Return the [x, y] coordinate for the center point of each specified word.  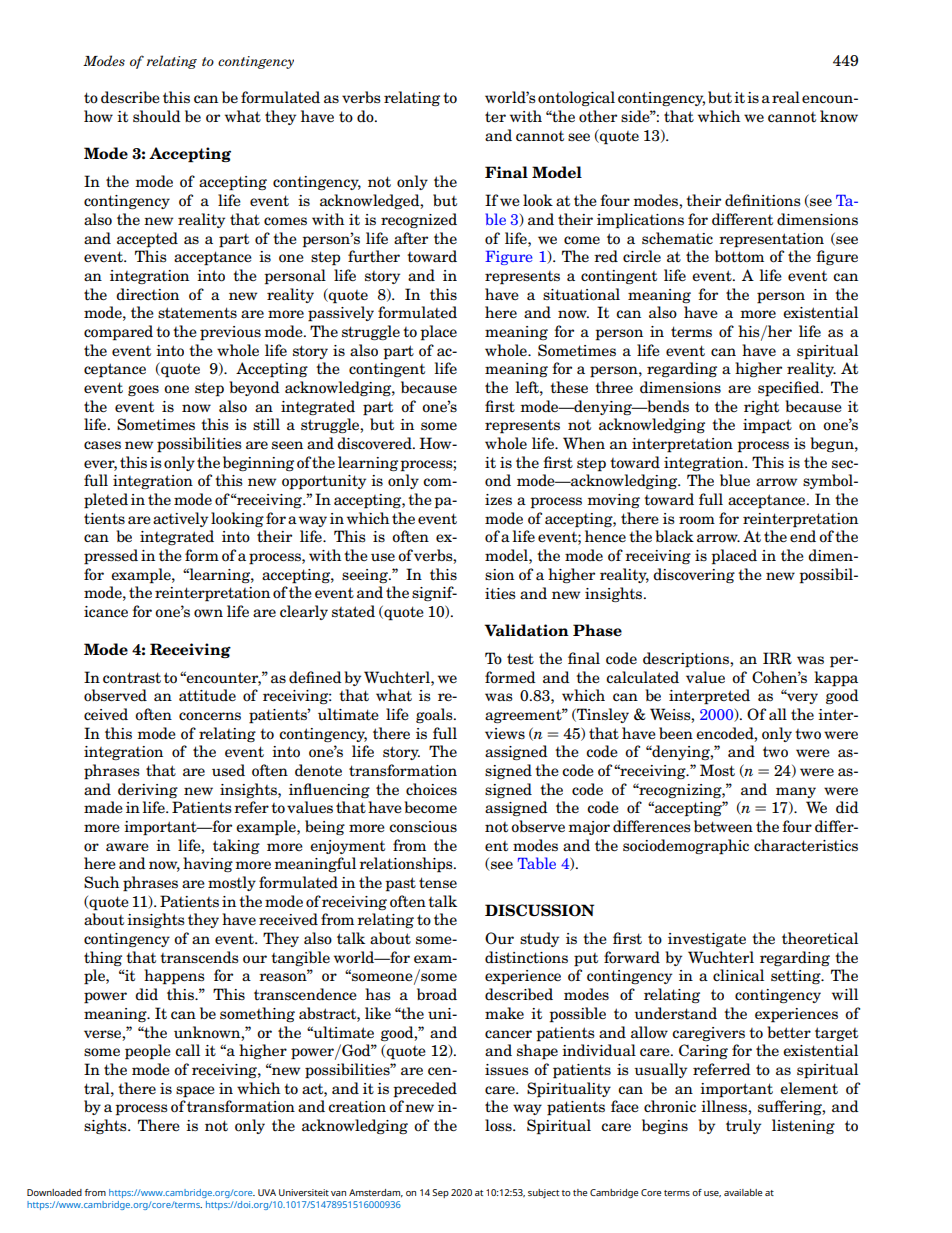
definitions [763, 200]
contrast [132, 678]
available [743, 1192]
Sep [440, 1193]
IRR [777, 658]
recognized [419, 220]
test [520, 659]
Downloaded [54, 1192]
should [157, 116]
